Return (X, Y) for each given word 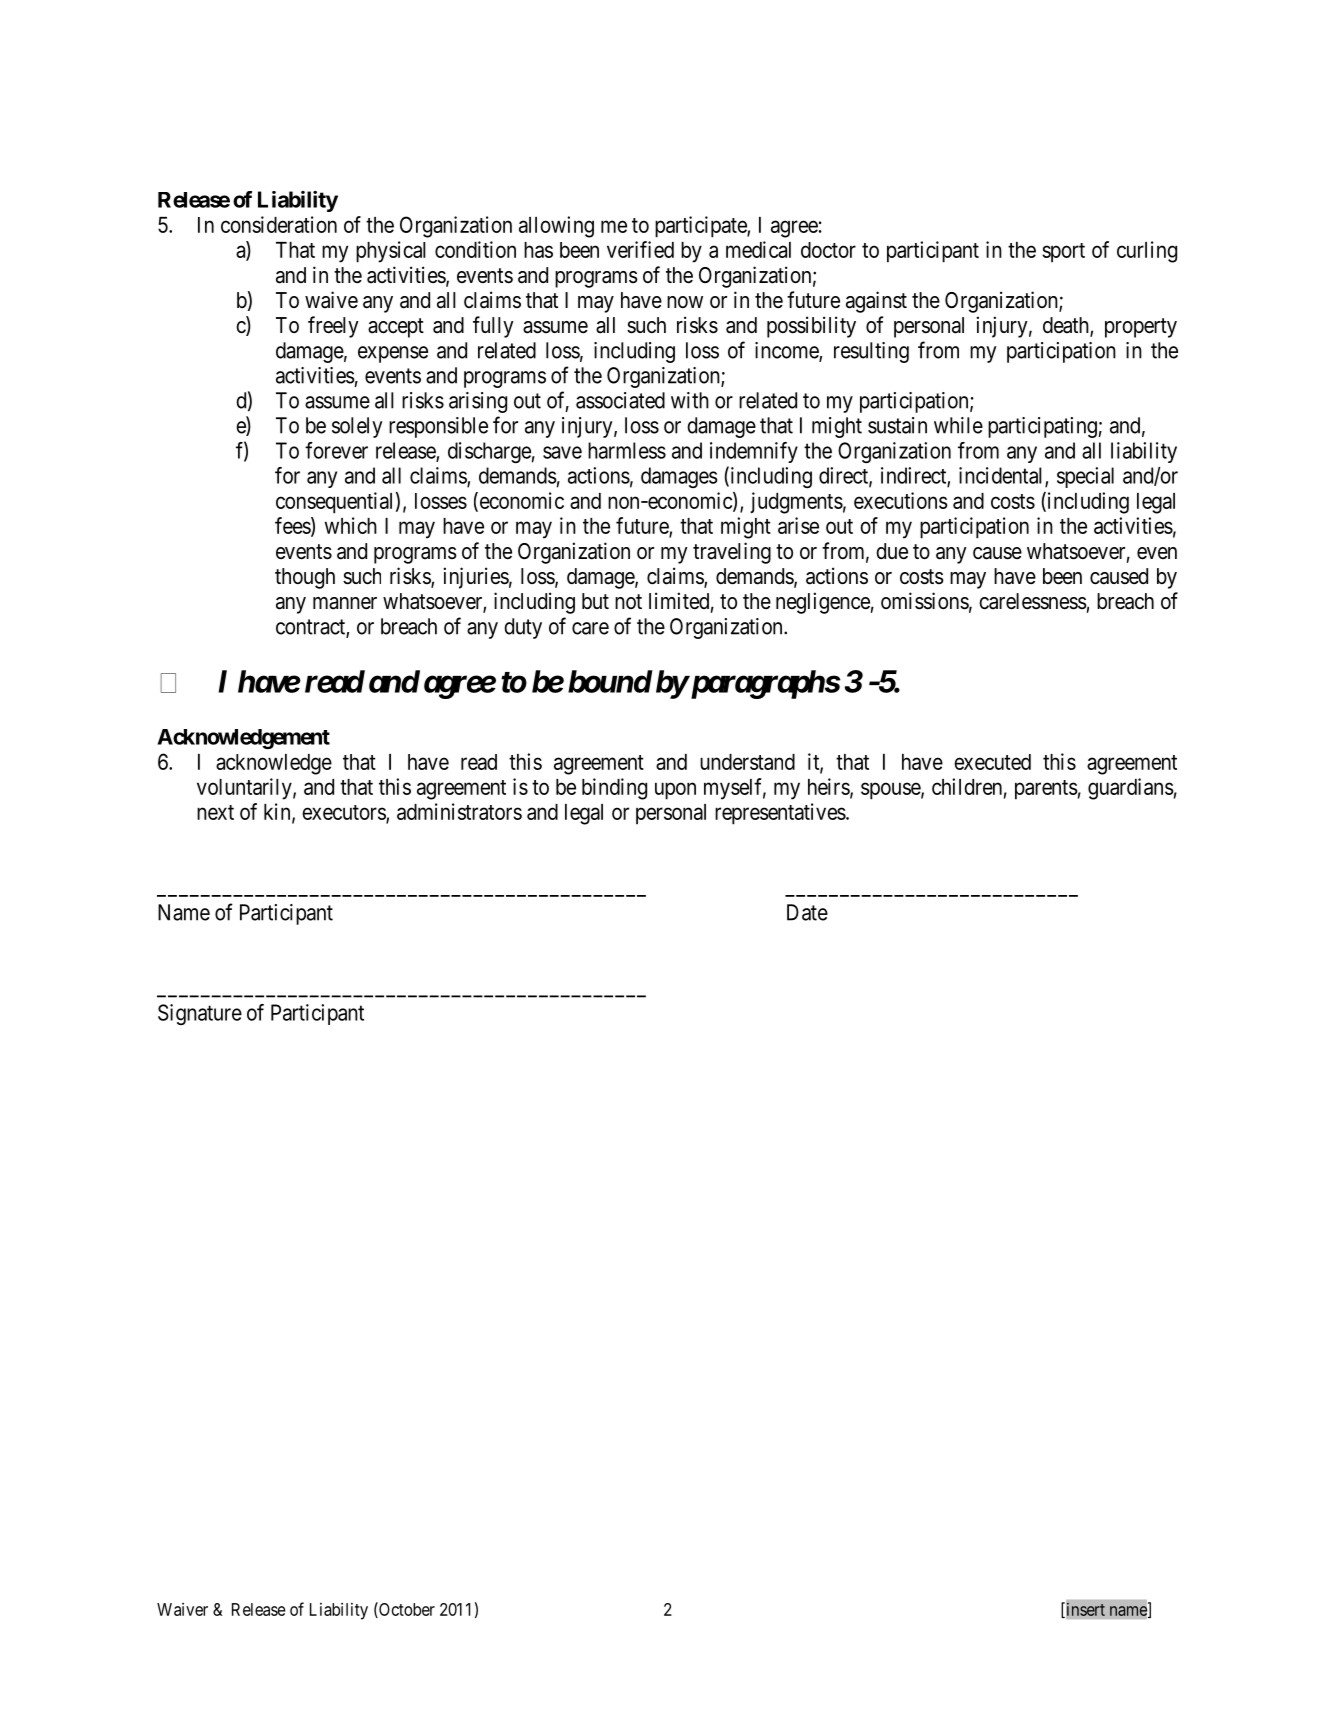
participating (1043, 427)
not (628, 601)
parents (1046, 790)
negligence (823, 603)
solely (357, 427)
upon (675, 791)
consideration (279, 224)
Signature (200, 1014)
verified (640, 249)
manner (345, 603)
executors (344, 813)
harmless (627, 450)
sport (1063, 253)
